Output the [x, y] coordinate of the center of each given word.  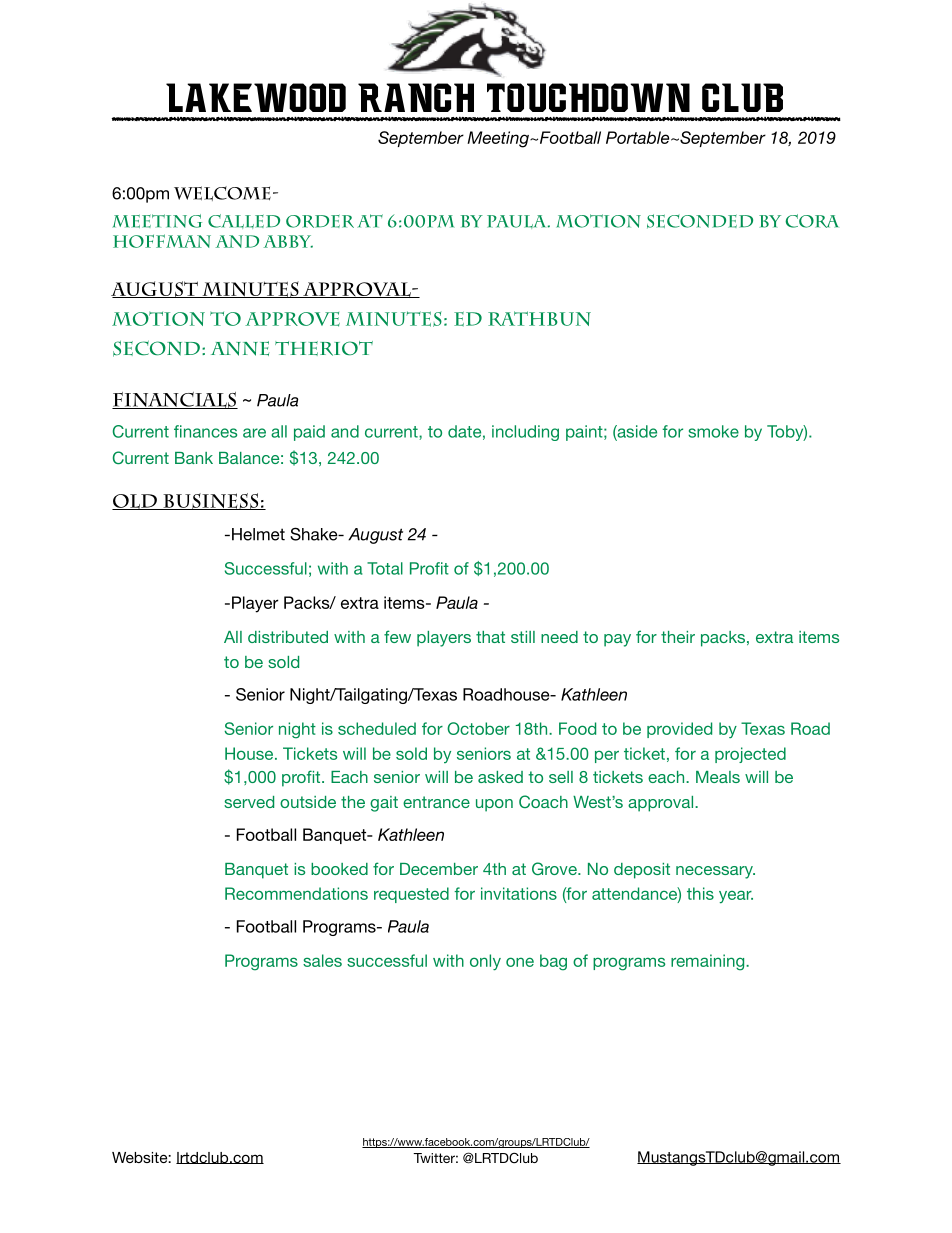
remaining [709, 962]
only [485, 962]
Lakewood [256, 97]
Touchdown [588, 97]
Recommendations [296, 893]
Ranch [416, 97]
